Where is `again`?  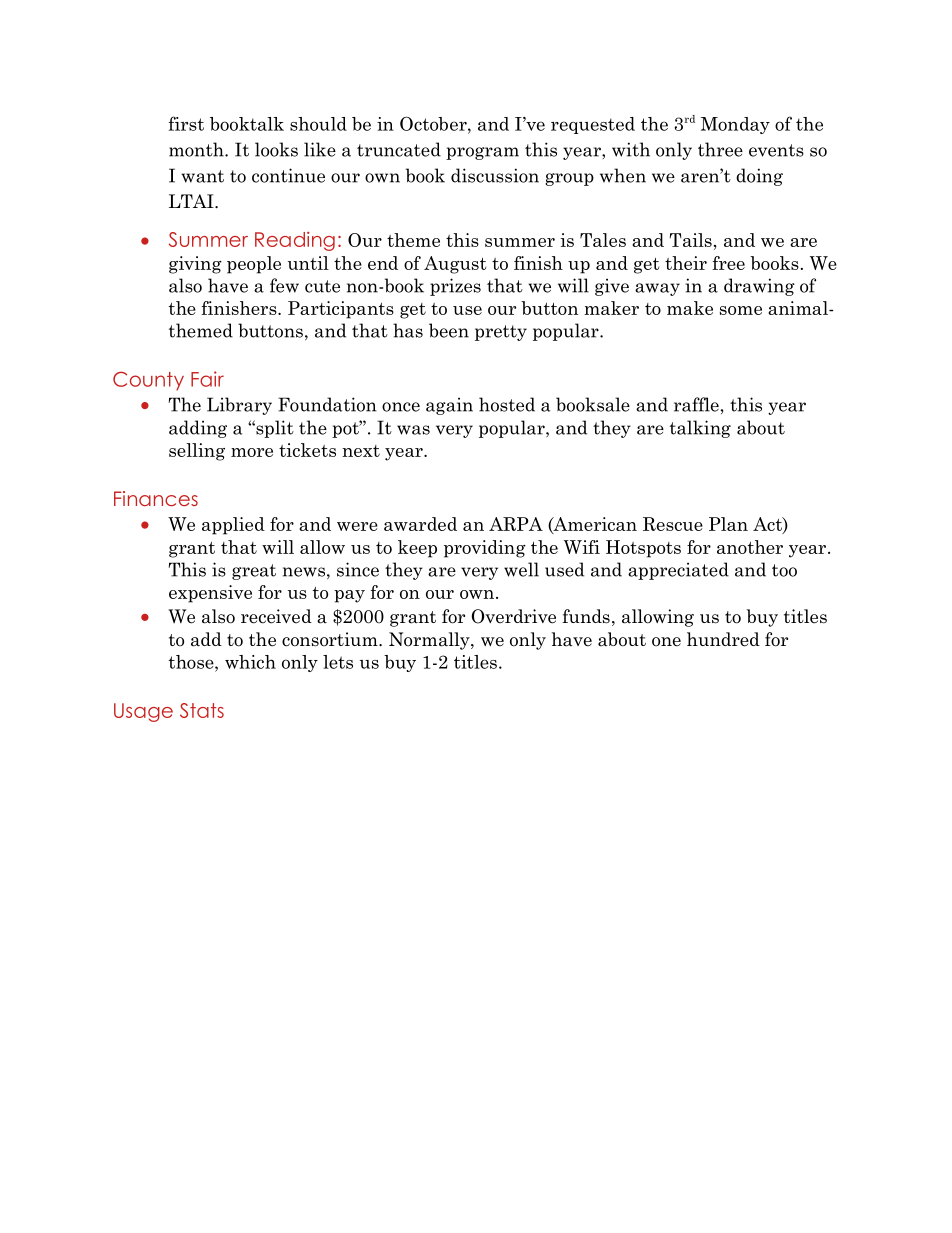
again is located at coordinates (449, 406).
